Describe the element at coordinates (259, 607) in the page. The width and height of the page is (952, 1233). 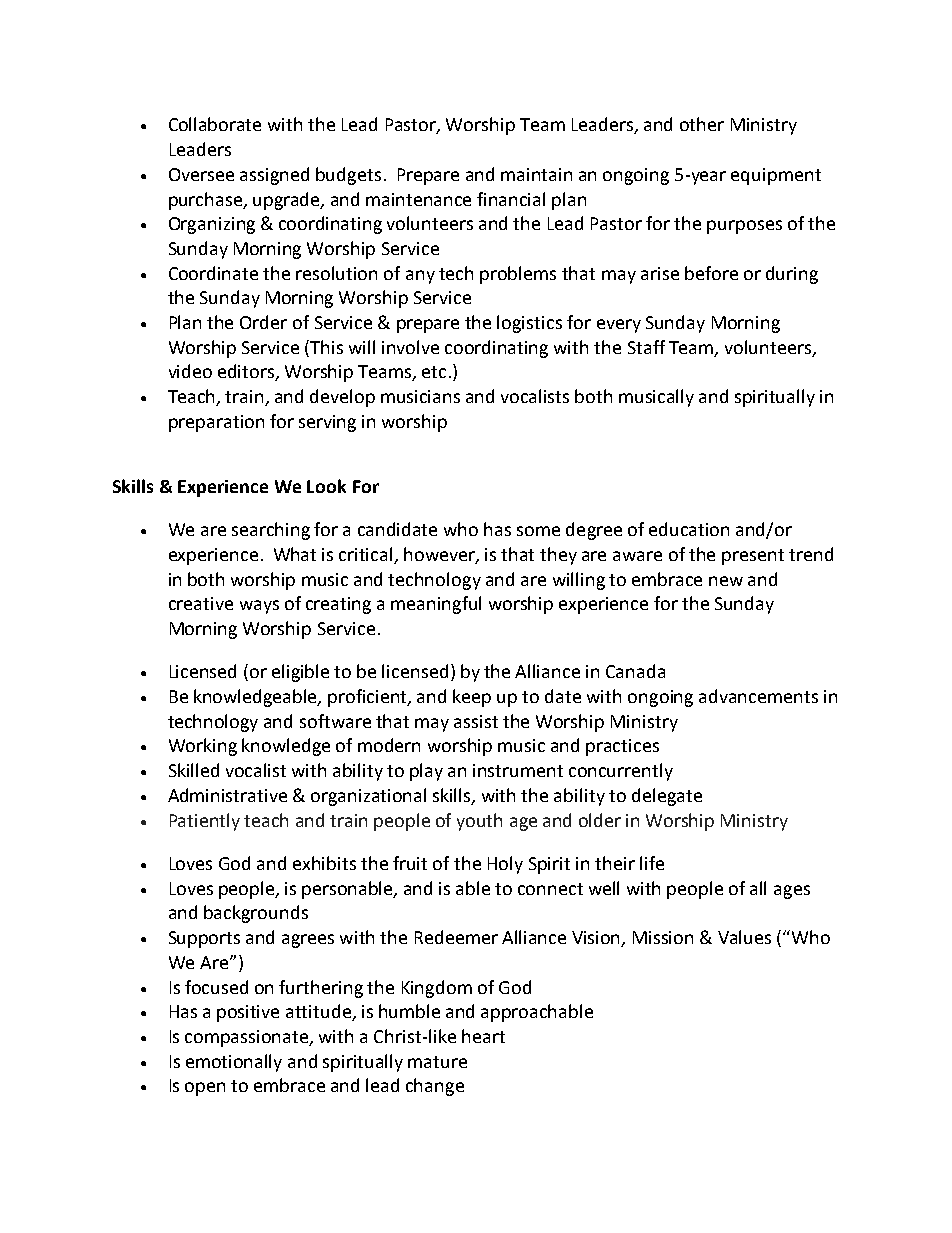
I see `ways` at that location.
